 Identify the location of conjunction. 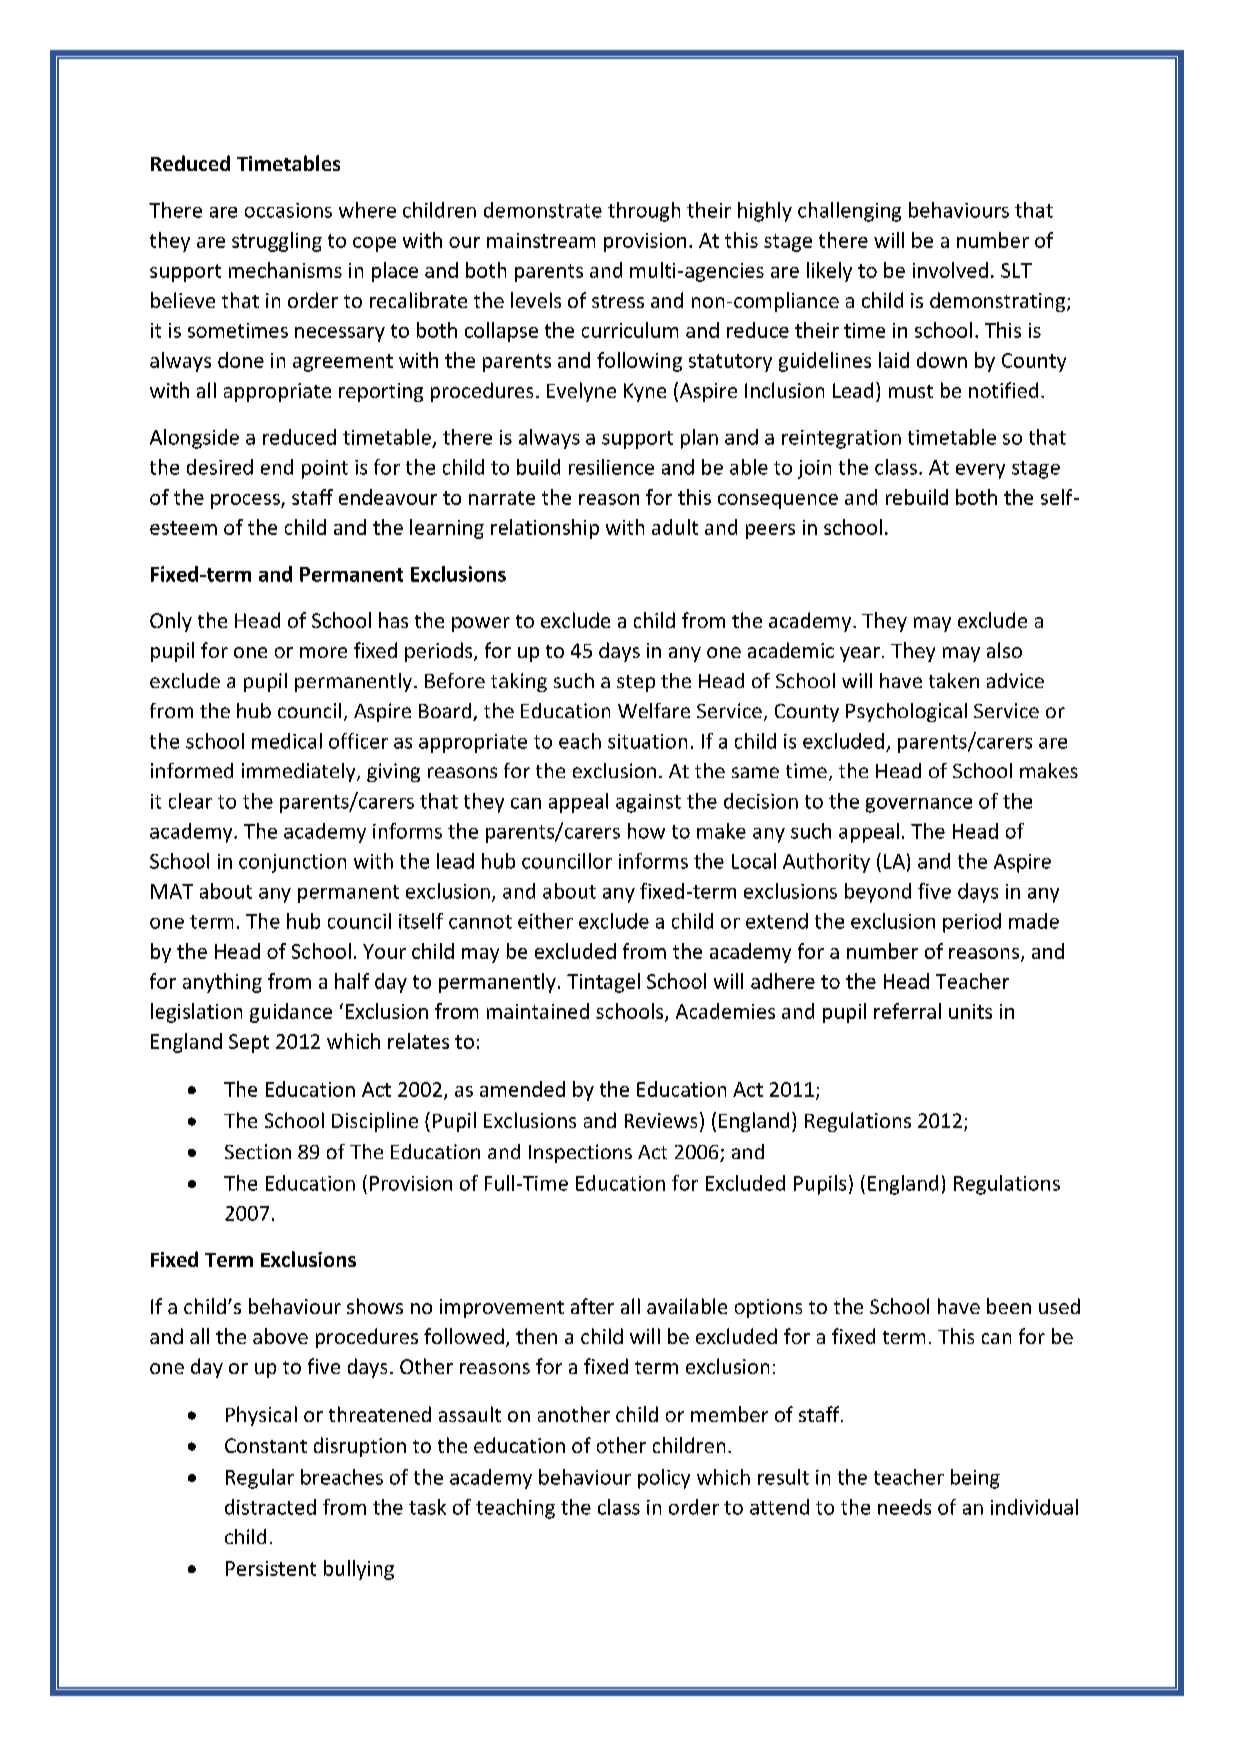
(292, 863).
